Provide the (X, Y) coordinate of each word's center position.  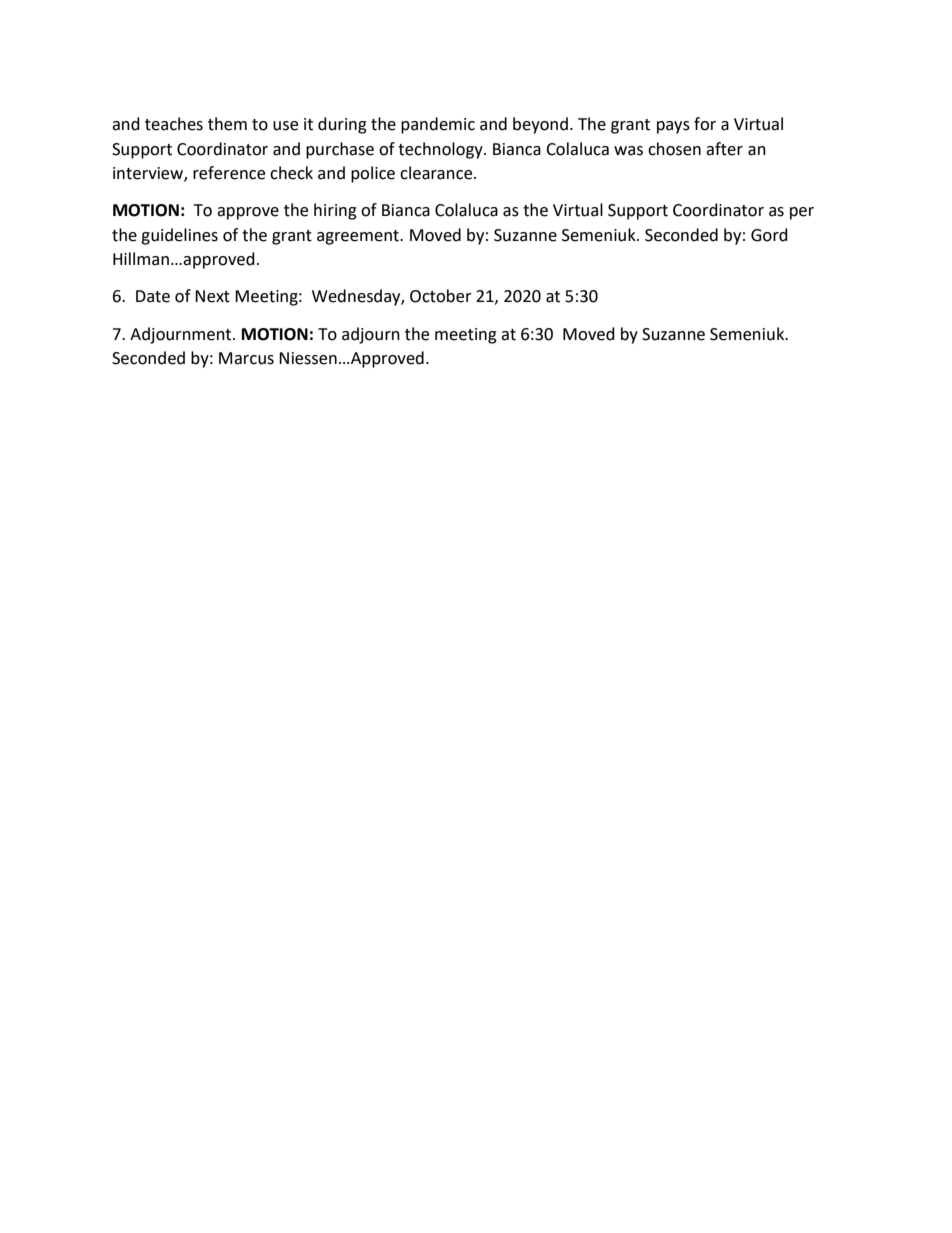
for (705, 124)
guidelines (179, 236)
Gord (769, 235)
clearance (437, 173)
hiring (335, 211)
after (724, 149)
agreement (359, 237)
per (802, 213)
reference (229, 173)
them (227, 124)
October (441, 296)
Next (212, 296)
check (291, 173)
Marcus (246, 358)
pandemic (438, 125)
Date (153, 296)
